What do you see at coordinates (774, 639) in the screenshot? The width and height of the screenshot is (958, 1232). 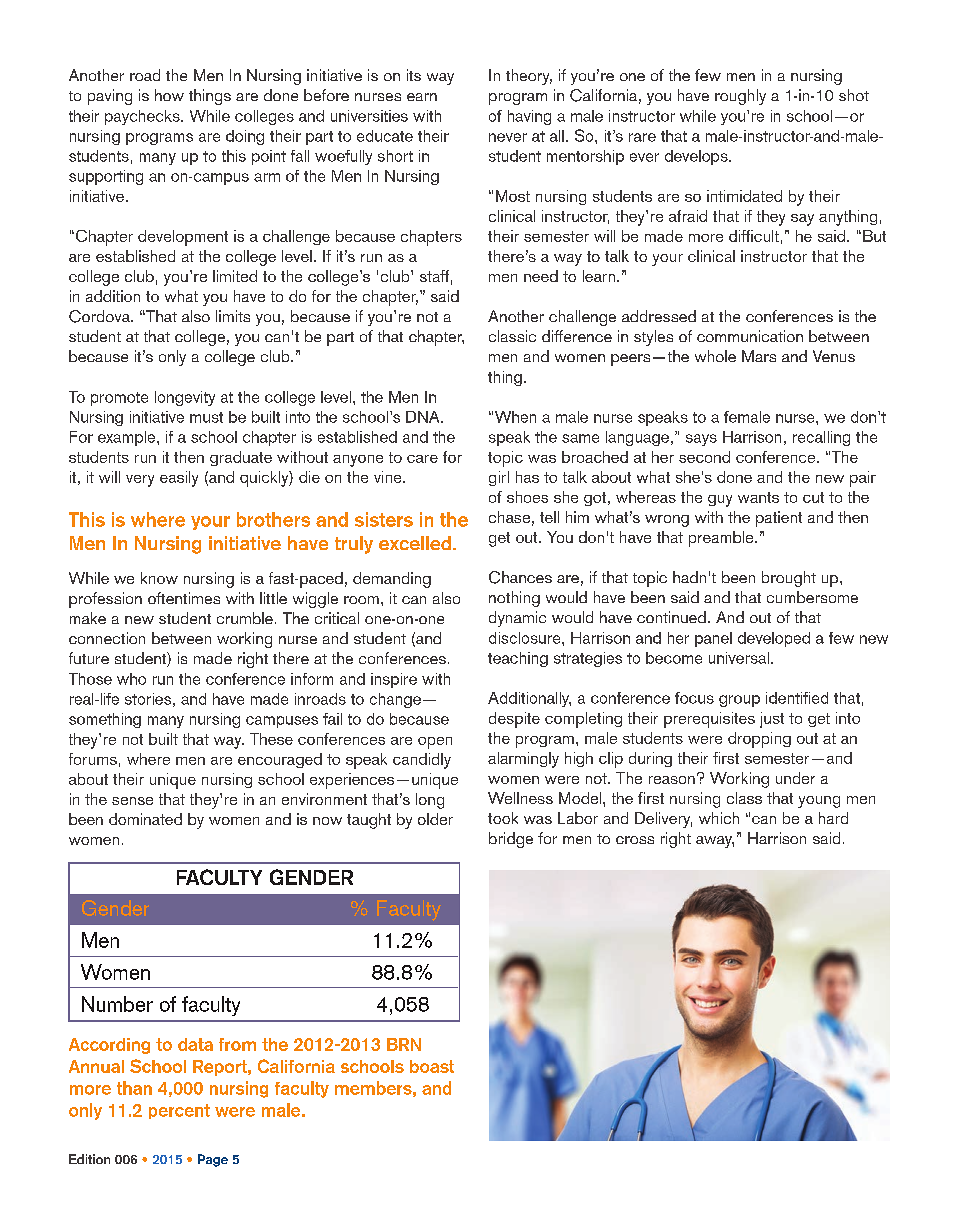 I see `developed` at bounding box center [774, 639].
